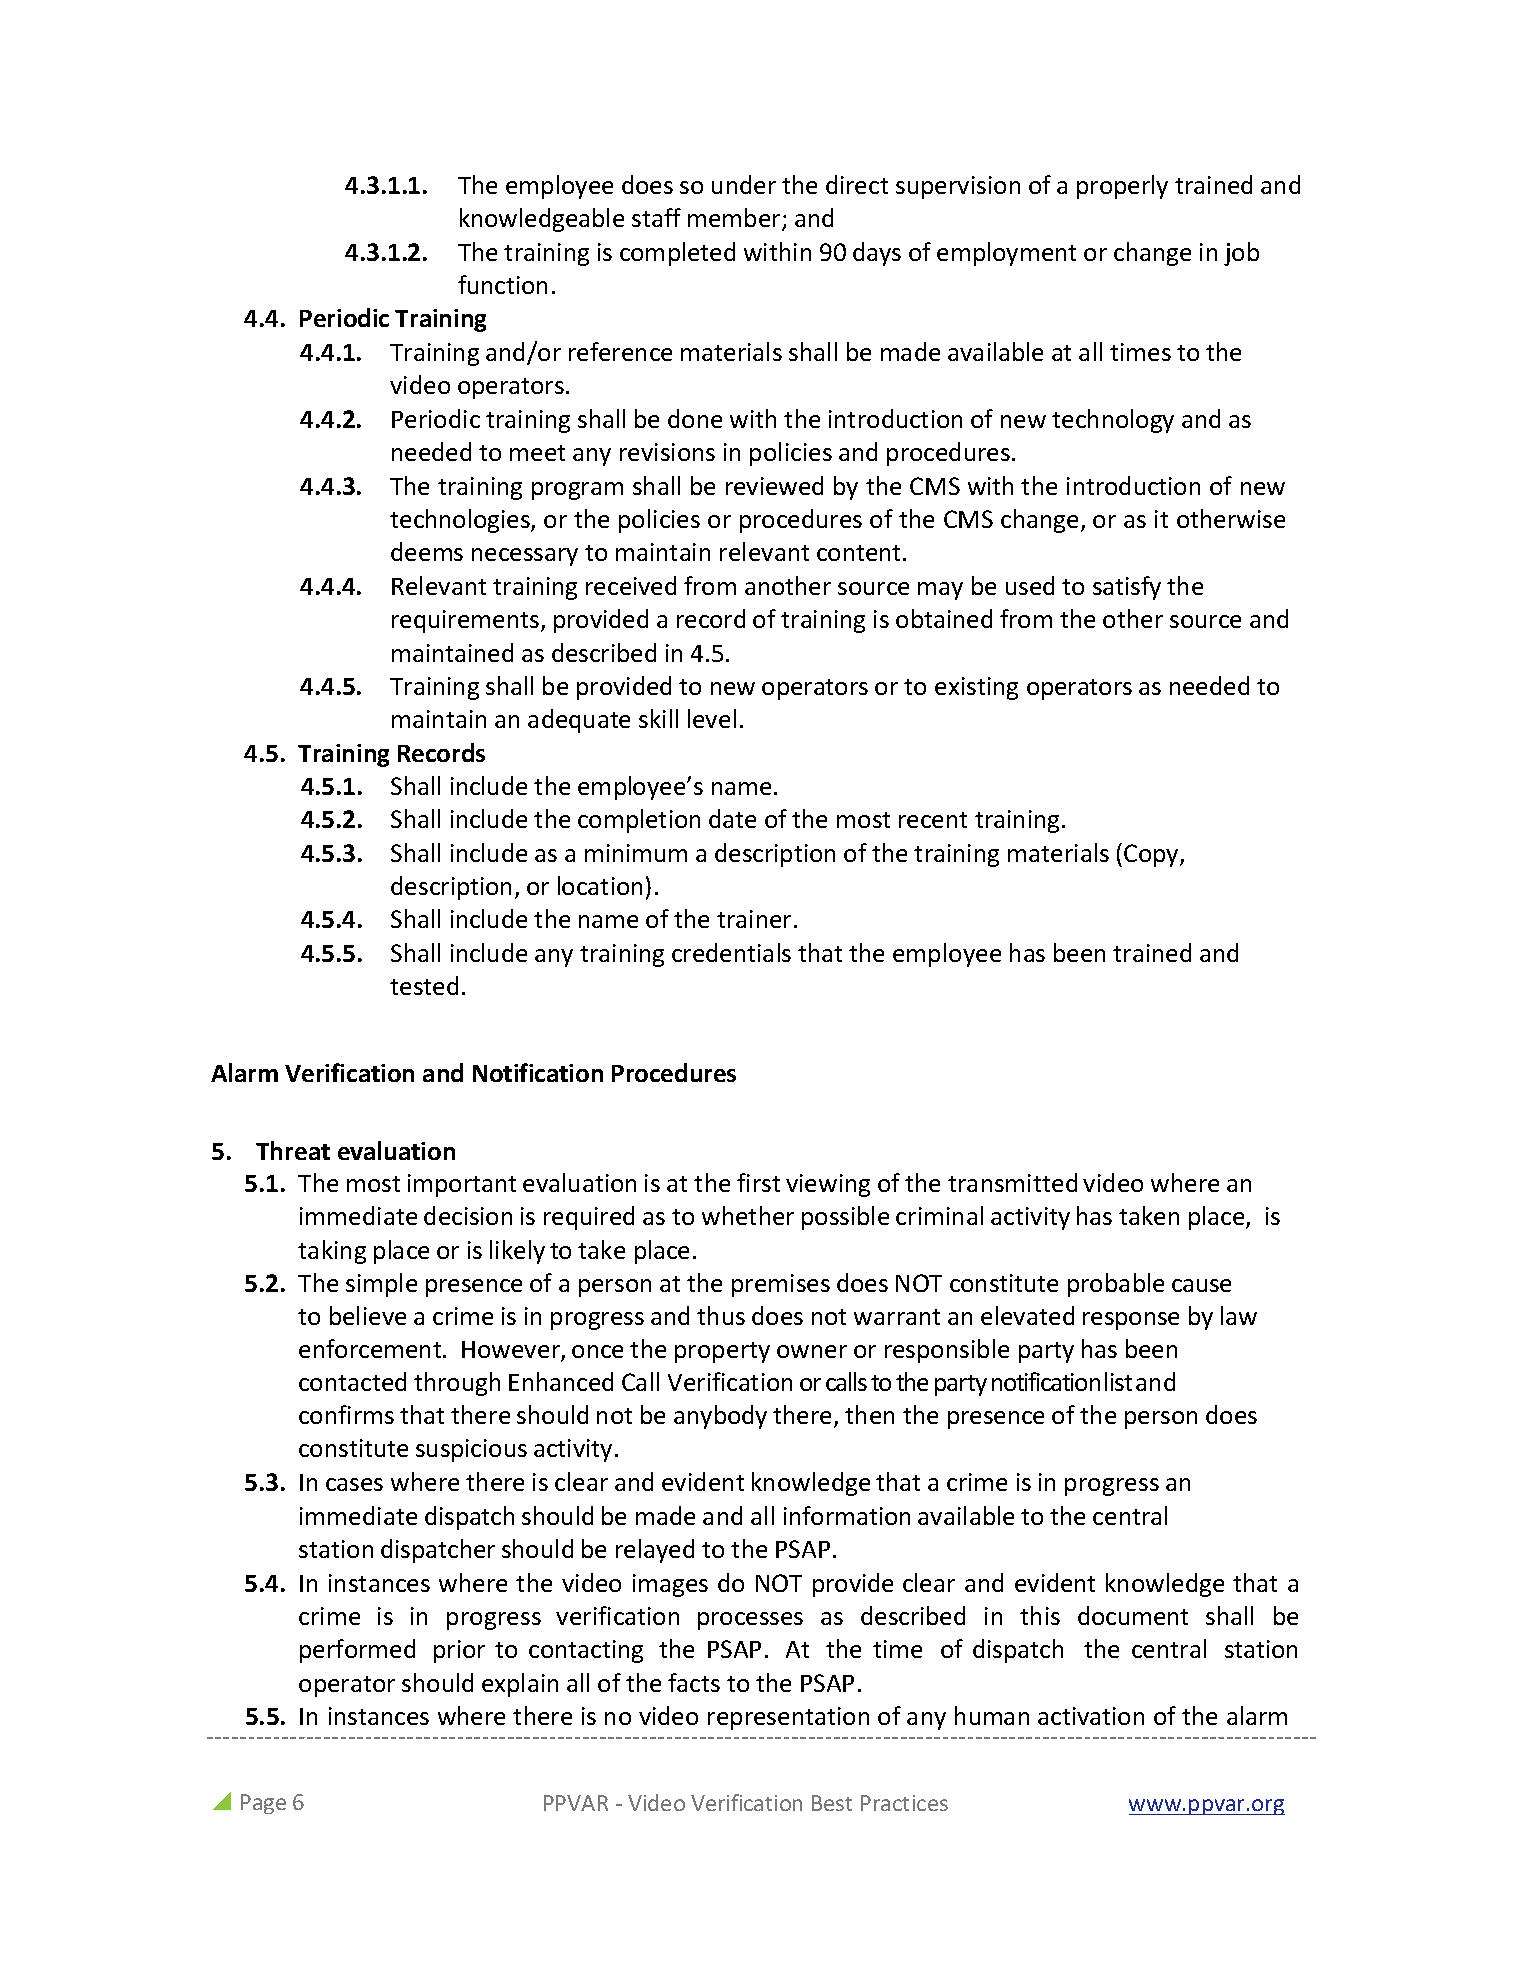 This image has height=1971, width=1523. What do you see at coordinates (631, 585) in the image?
I see `received` at bounding box center [631, 585].
